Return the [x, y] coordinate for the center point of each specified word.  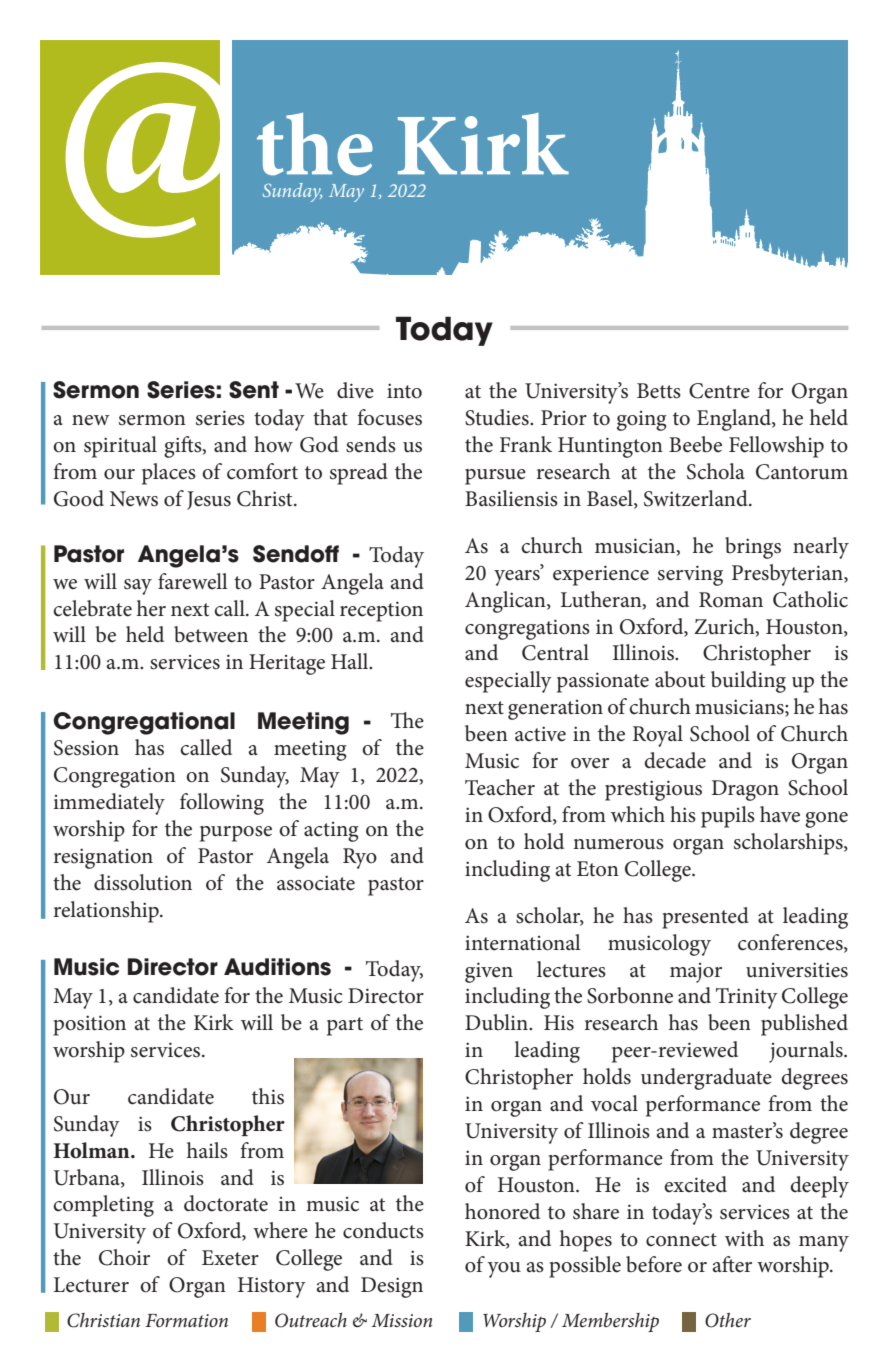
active [540, 734]
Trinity [747, 998]
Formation [186, 1320]
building [748, 682]
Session [86, 748]
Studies [498, 417]
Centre [719, 391]
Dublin [497, 1022]
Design [392, 1287]
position [89, 1025]
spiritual [120, 447]
